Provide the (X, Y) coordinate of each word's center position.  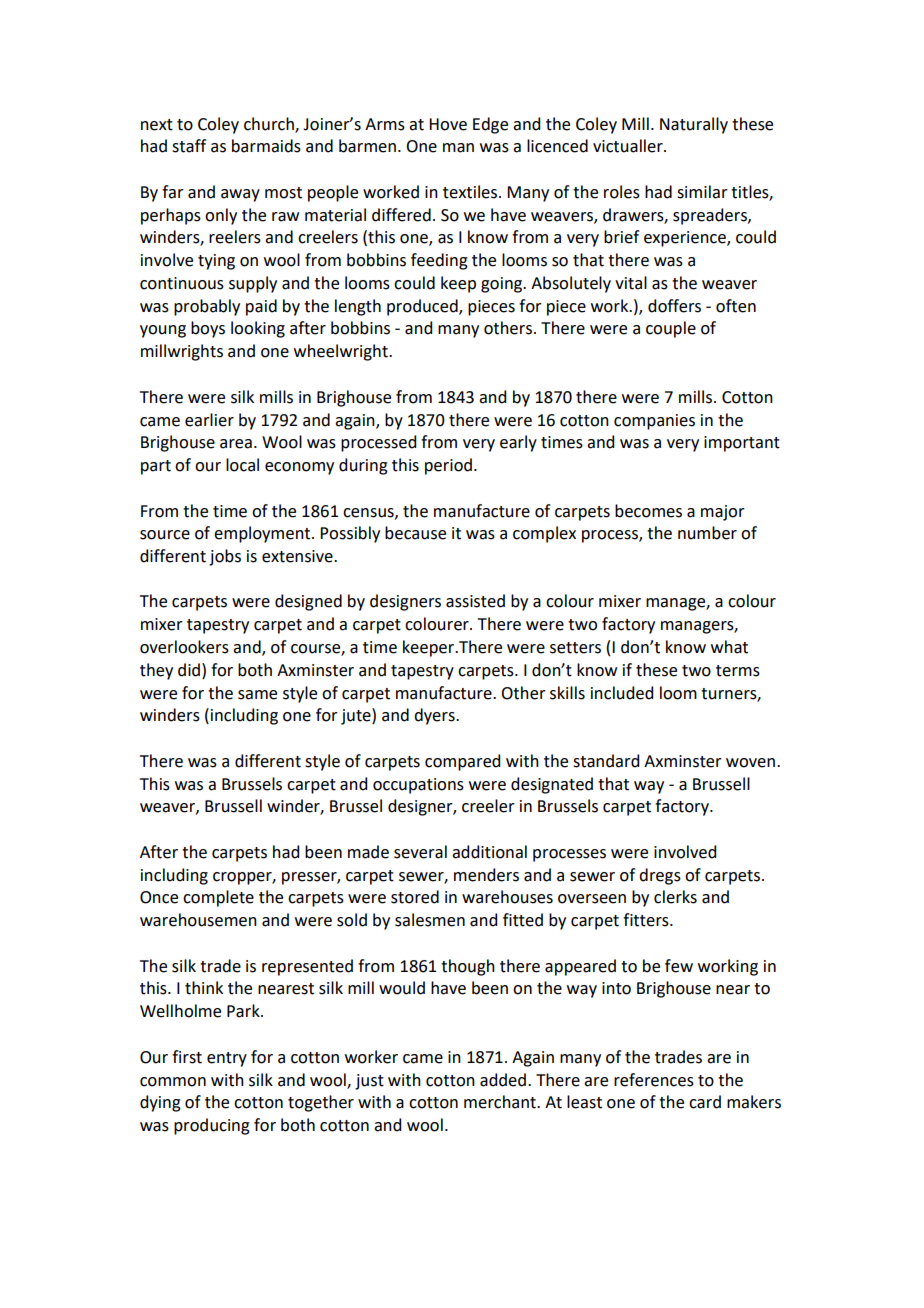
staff (189, 146)
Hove (448, 124)
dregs (660, 876)
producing (212, 1126)
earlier (209, 420)
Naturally (694, 125)
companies (654, 422)
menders (486, 875)
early (518, 443)
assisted (475, 601)
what (729, 647)
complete (218, 898)
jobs (225, 557)
